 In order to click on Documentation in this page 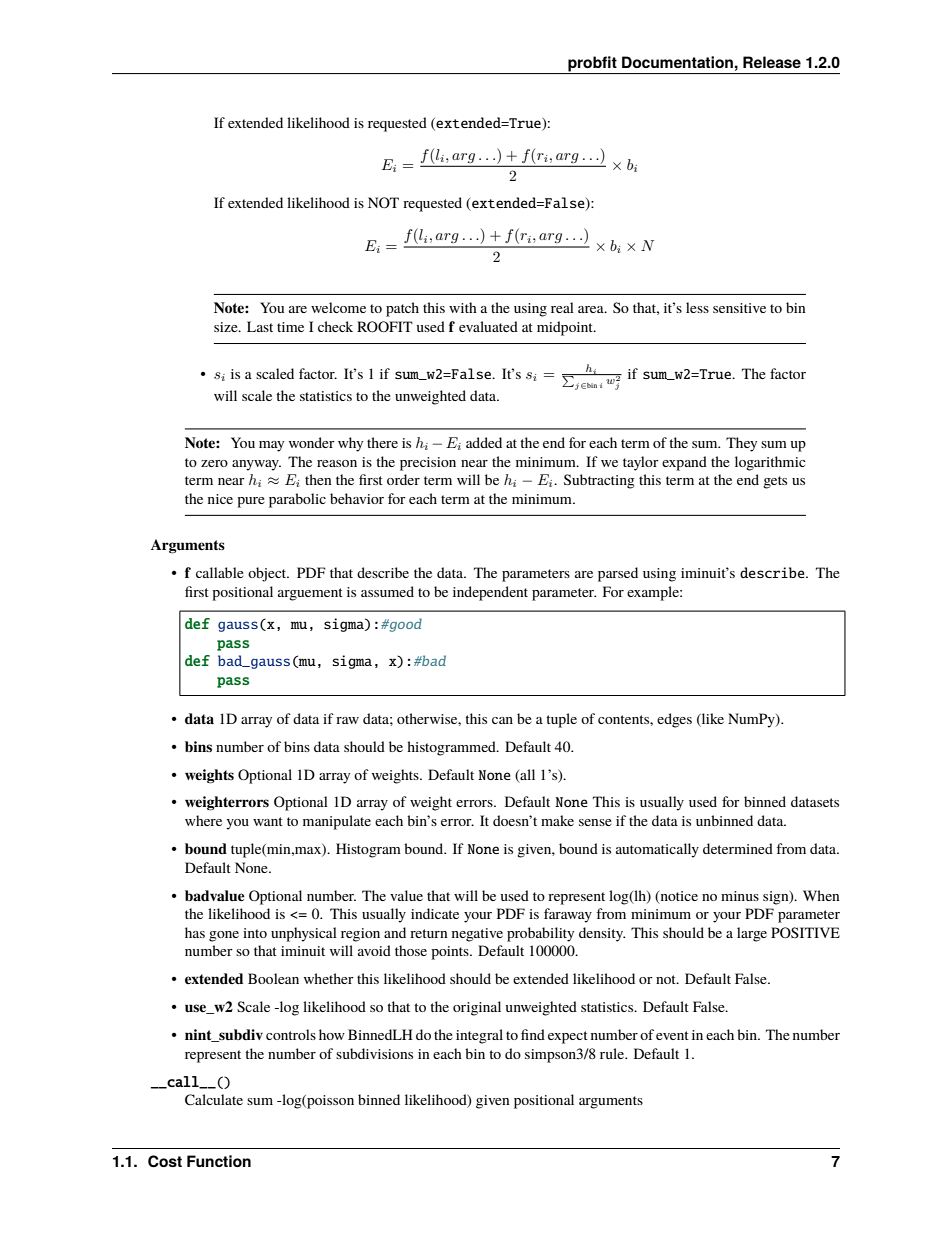, I will do `click(677, 62)`.
